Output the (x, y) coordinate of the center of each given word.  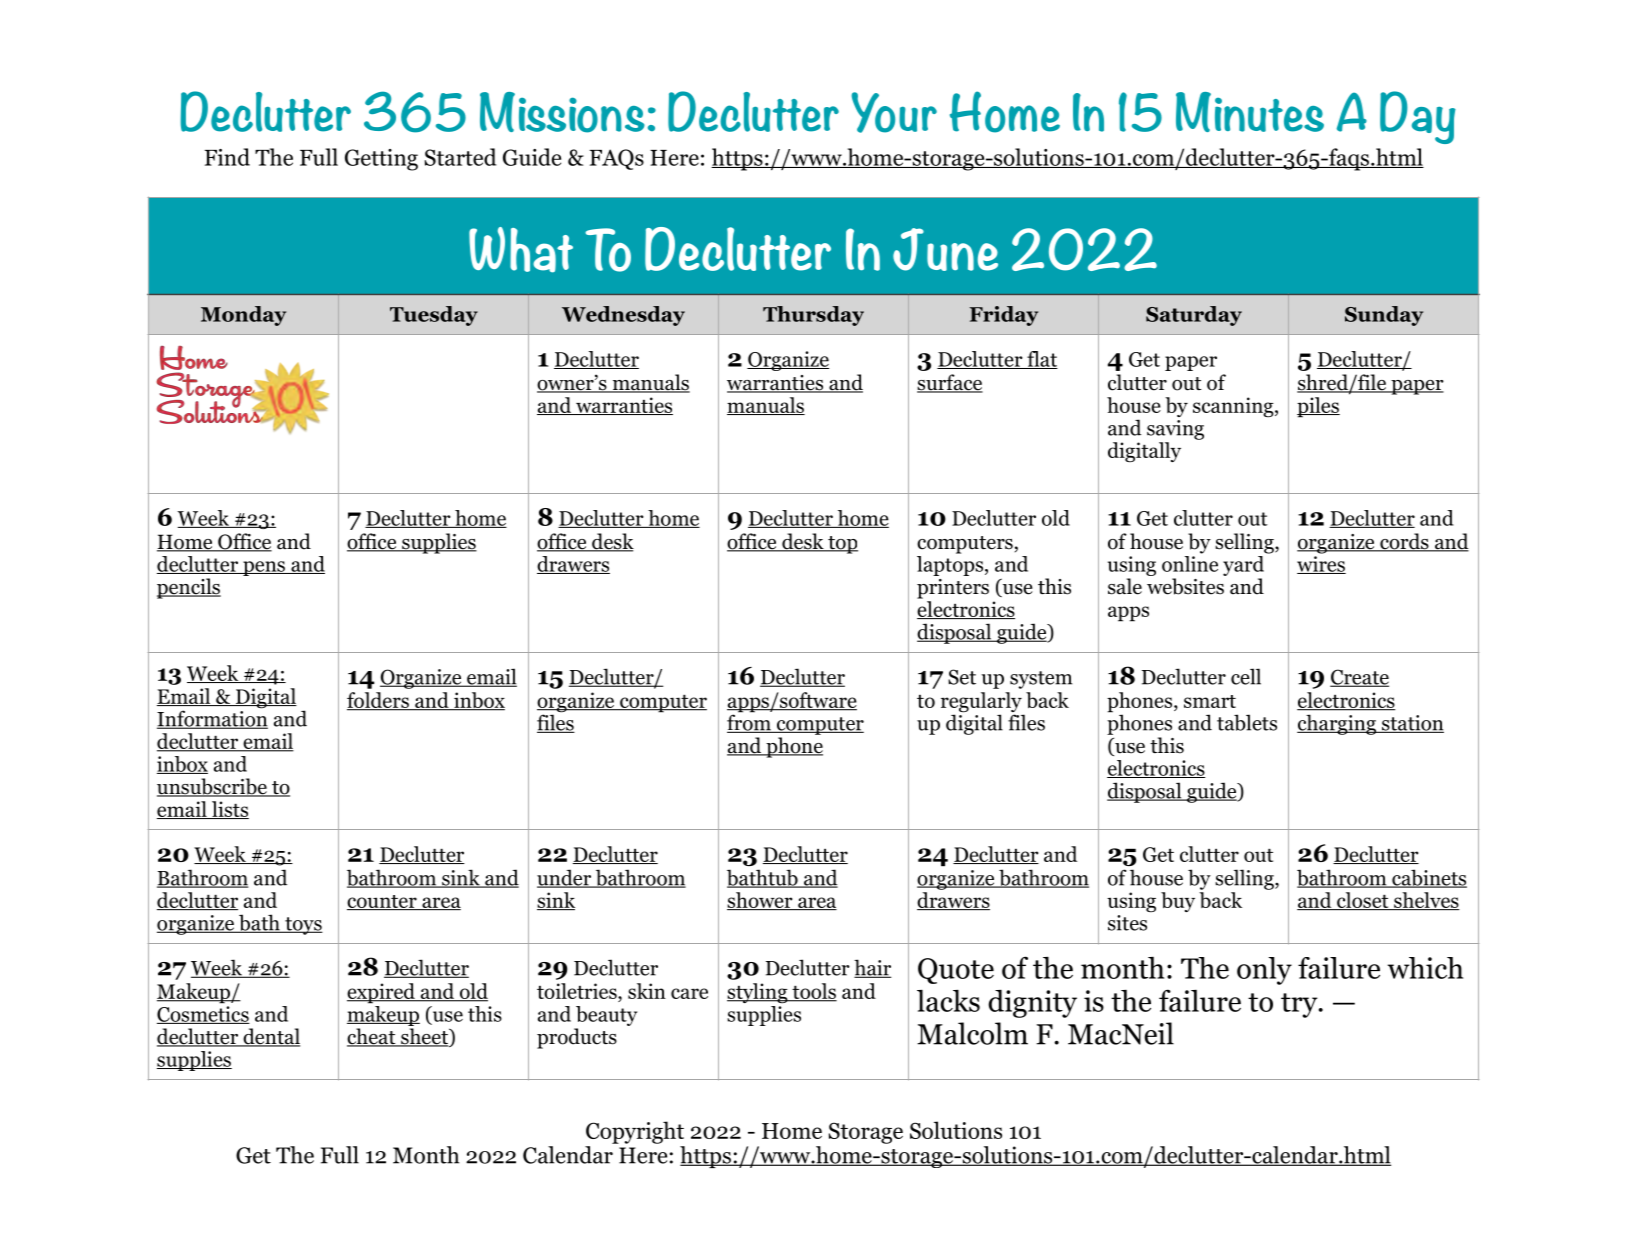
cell (1246, 676)
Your (894, 112)
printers (953, 589)
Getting (381, 160)
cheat (372, 1037)
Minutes (1250, 112)
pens (264, 568)
